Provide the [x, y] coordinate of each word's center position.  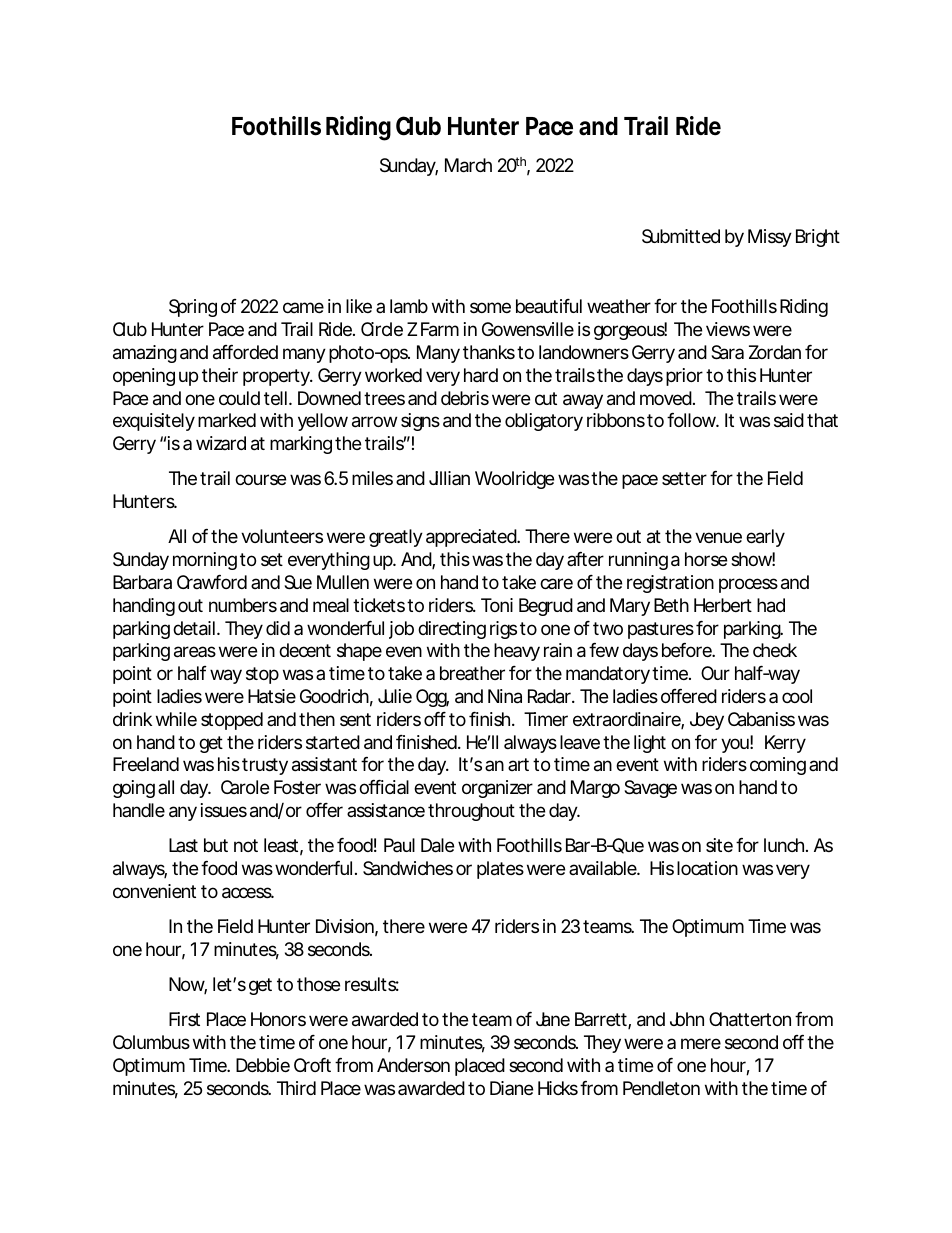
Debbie [263, 1065]
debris [465, 398]
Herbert [723, 605]
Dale [437, 845]
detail [194, 628]
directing [452, 630]
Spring [193, 308]
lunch [785, 845]
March [468, 165]
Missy [770, 238]
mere [701, 1043]
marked [227, 420]
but [216, 845]
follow [693, 420]
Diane [511, 1088]
